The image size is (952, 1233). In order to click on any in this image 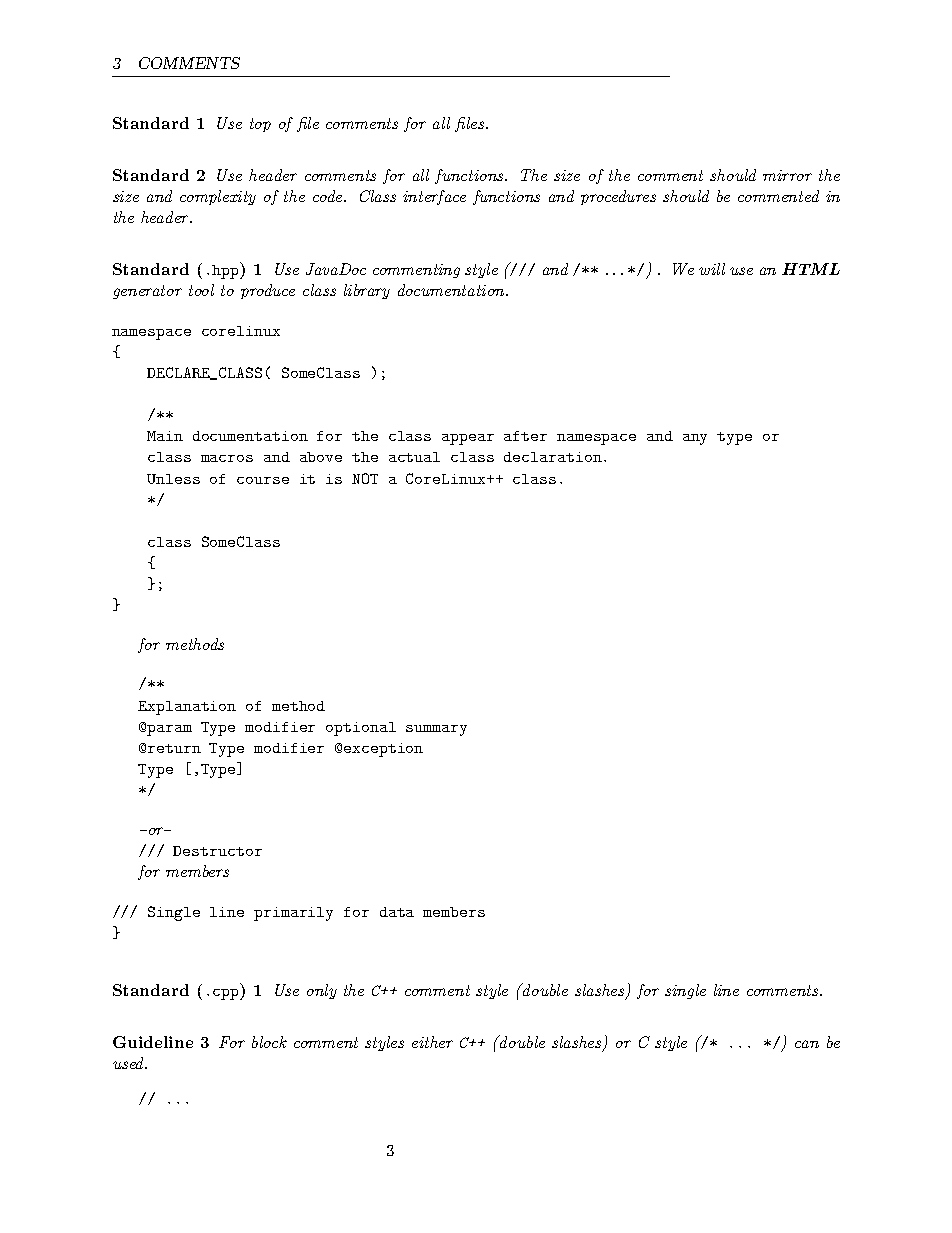, I will do `click(695, 439)`.
